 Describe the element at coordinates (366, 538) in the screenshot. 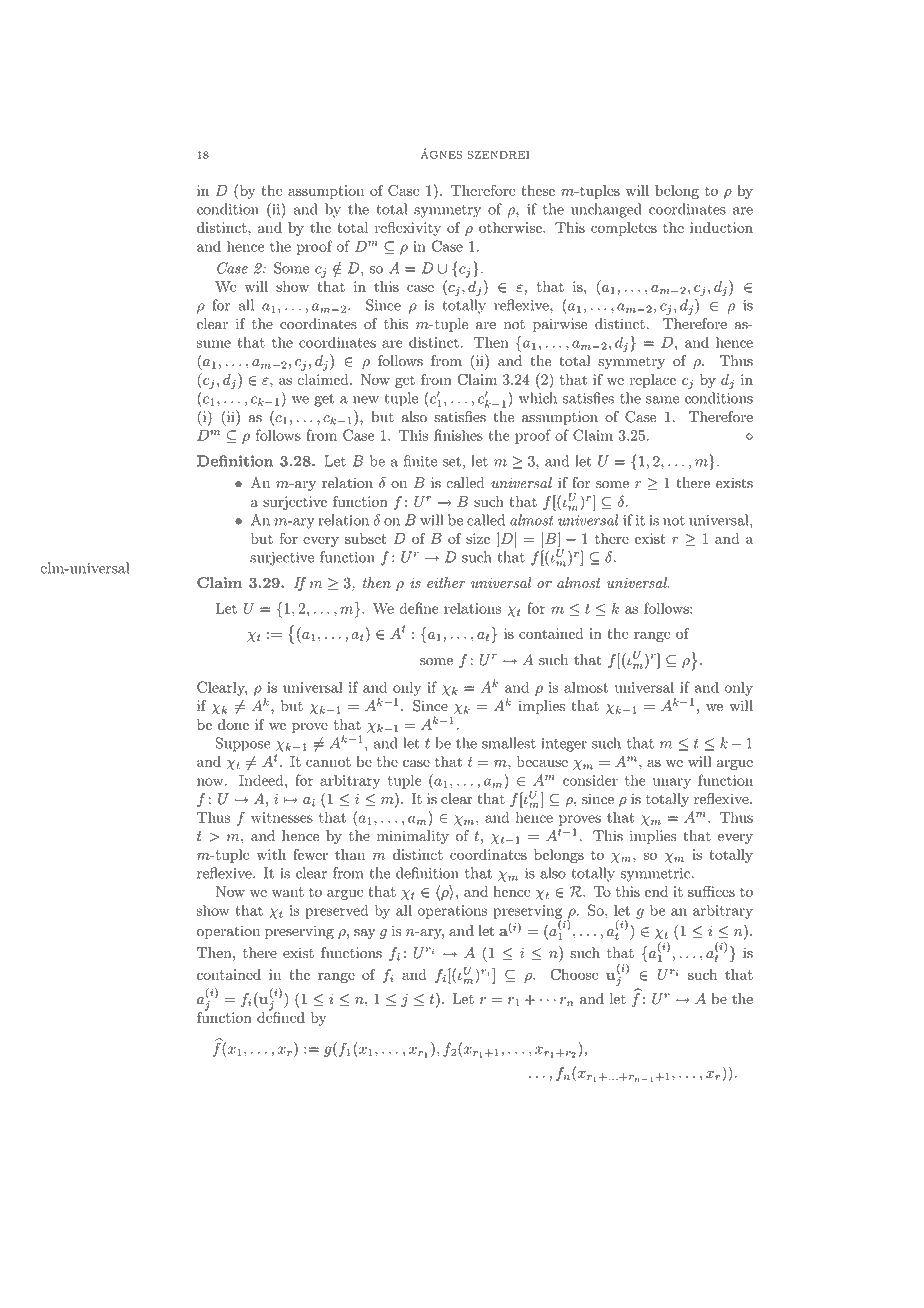

I see `subset` at that location.
